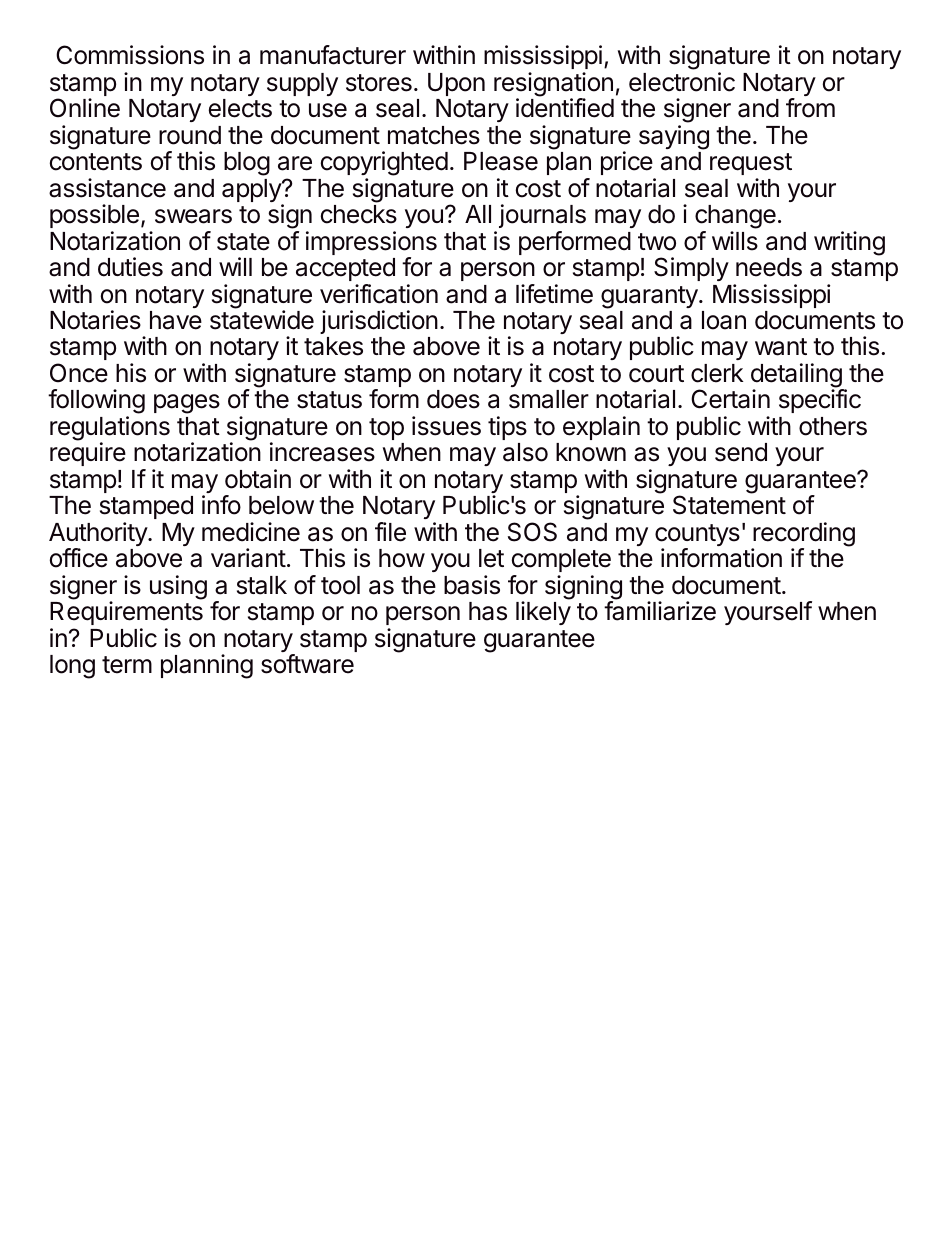 The width and height of the document is (952, 1233). I want to click on electronic, so click(682, 82).
